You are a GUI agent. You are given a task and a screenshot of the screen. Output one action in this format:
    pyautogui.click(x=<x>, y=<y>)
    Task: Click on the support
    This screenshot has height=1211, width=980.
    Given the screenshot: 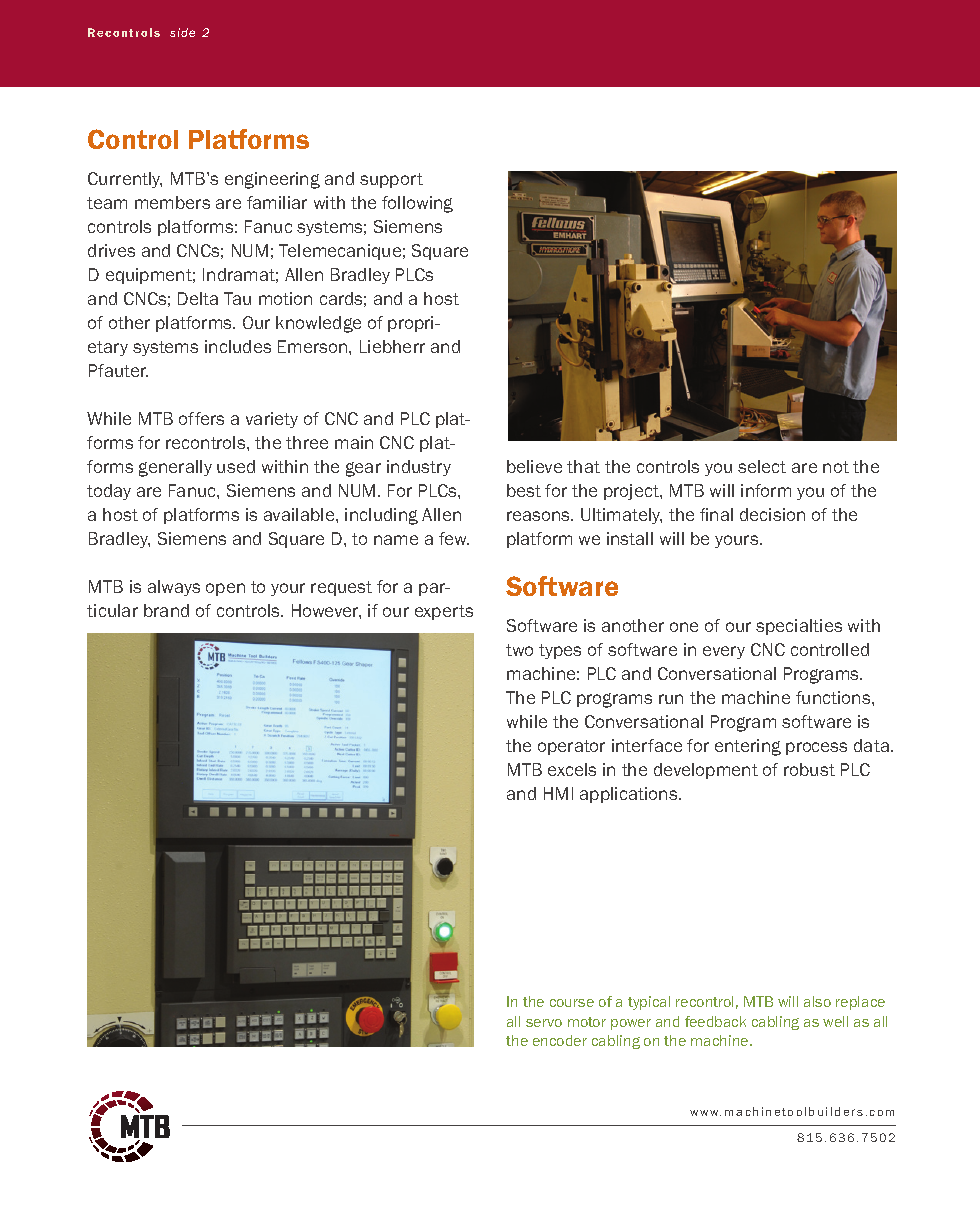 What is the action you would take?
    pyautogui.click(x=391, y=180)
